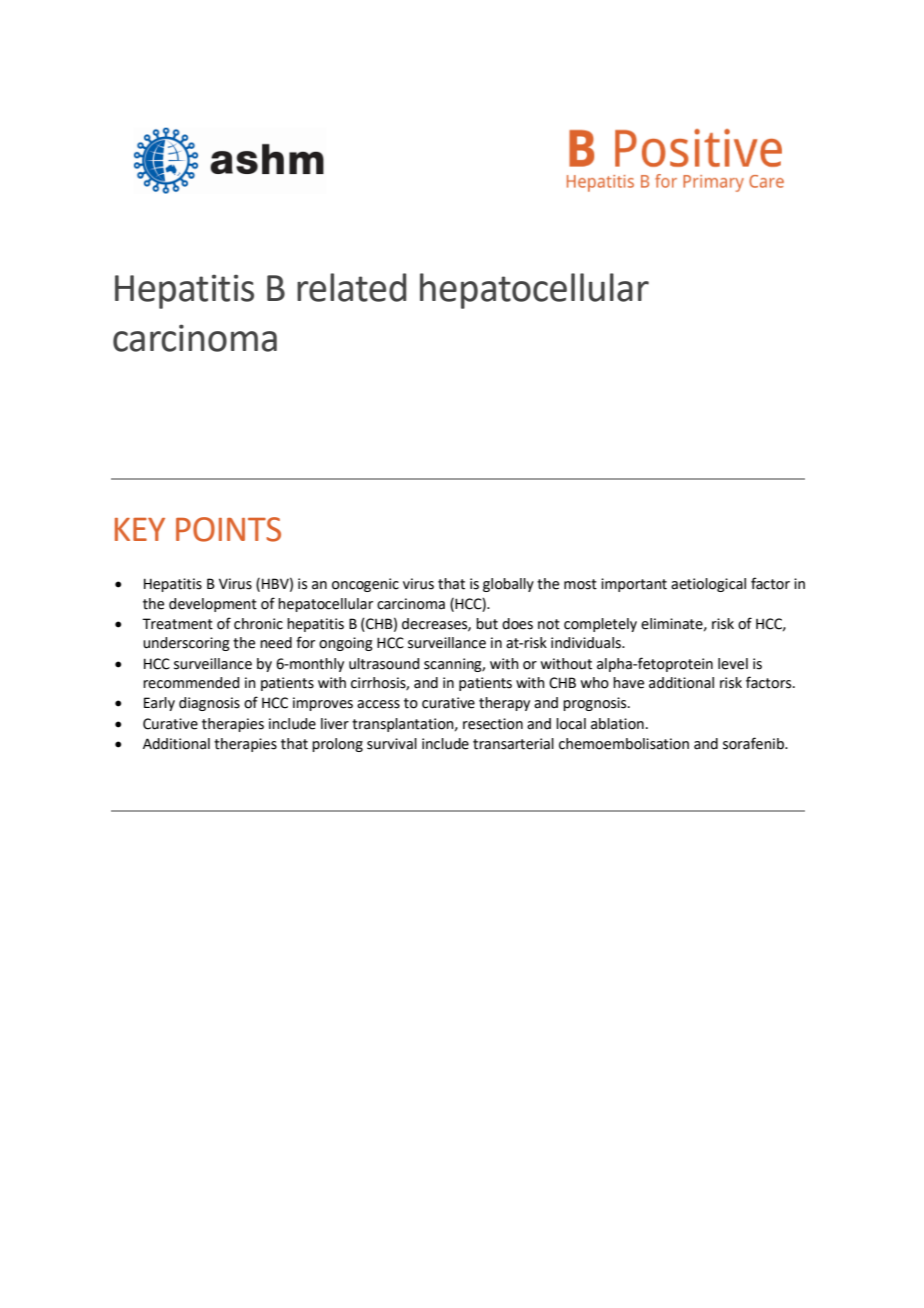 The height and width of the screenshot is (1308, 924). What do you see at coordinates (228, 529) in the screenshot?
I see `POINTS` at bounding box center [228, 529].
